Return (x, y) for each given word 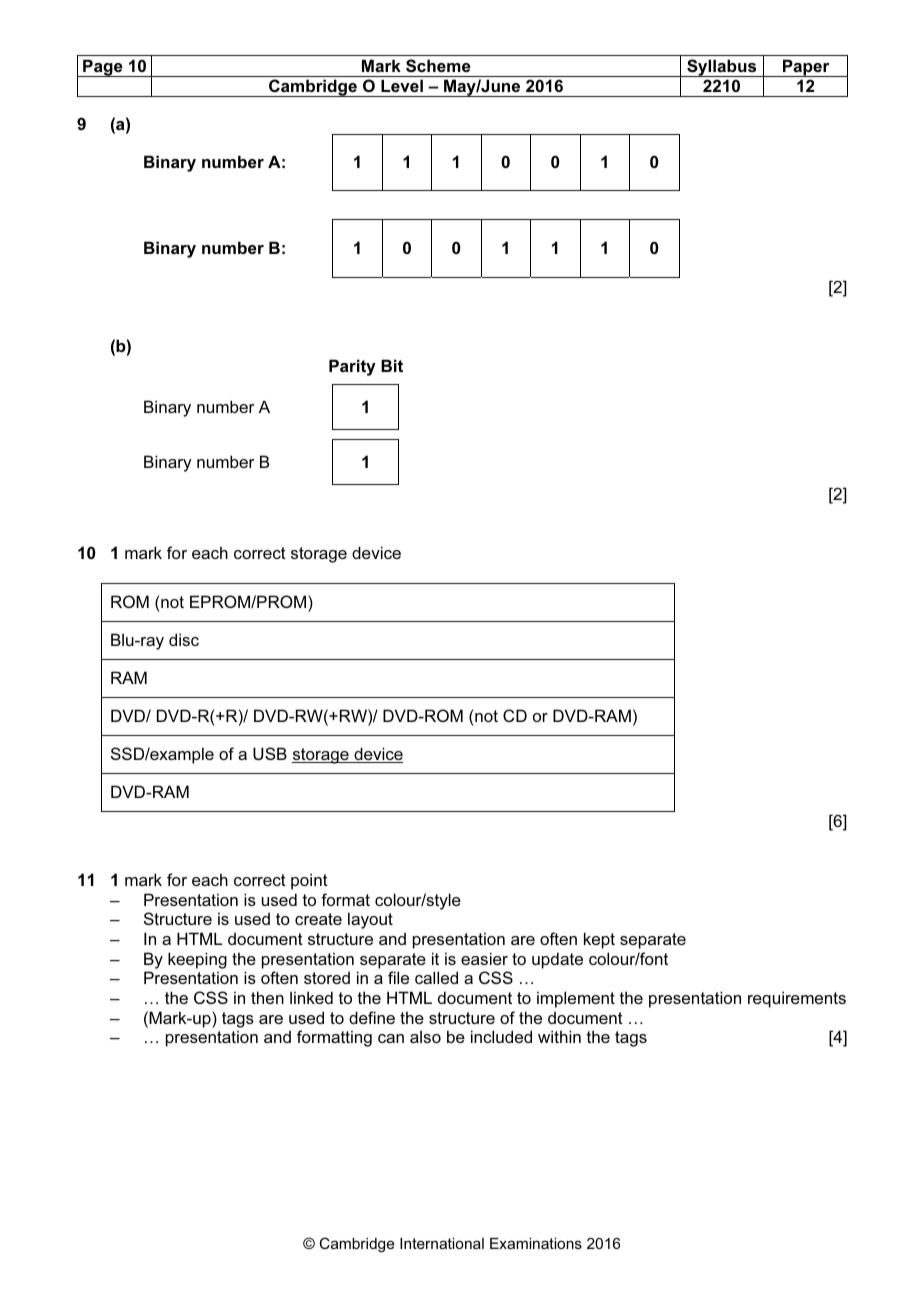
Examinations (536, 1243)
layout (370, 920)
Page (103, 68)
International (442, 1243)
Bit (392, 365)
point (309, 881)
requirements (797, 999)
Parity (352, 367)
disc (184, 639)
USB (270, 753)
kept (599, 940)
